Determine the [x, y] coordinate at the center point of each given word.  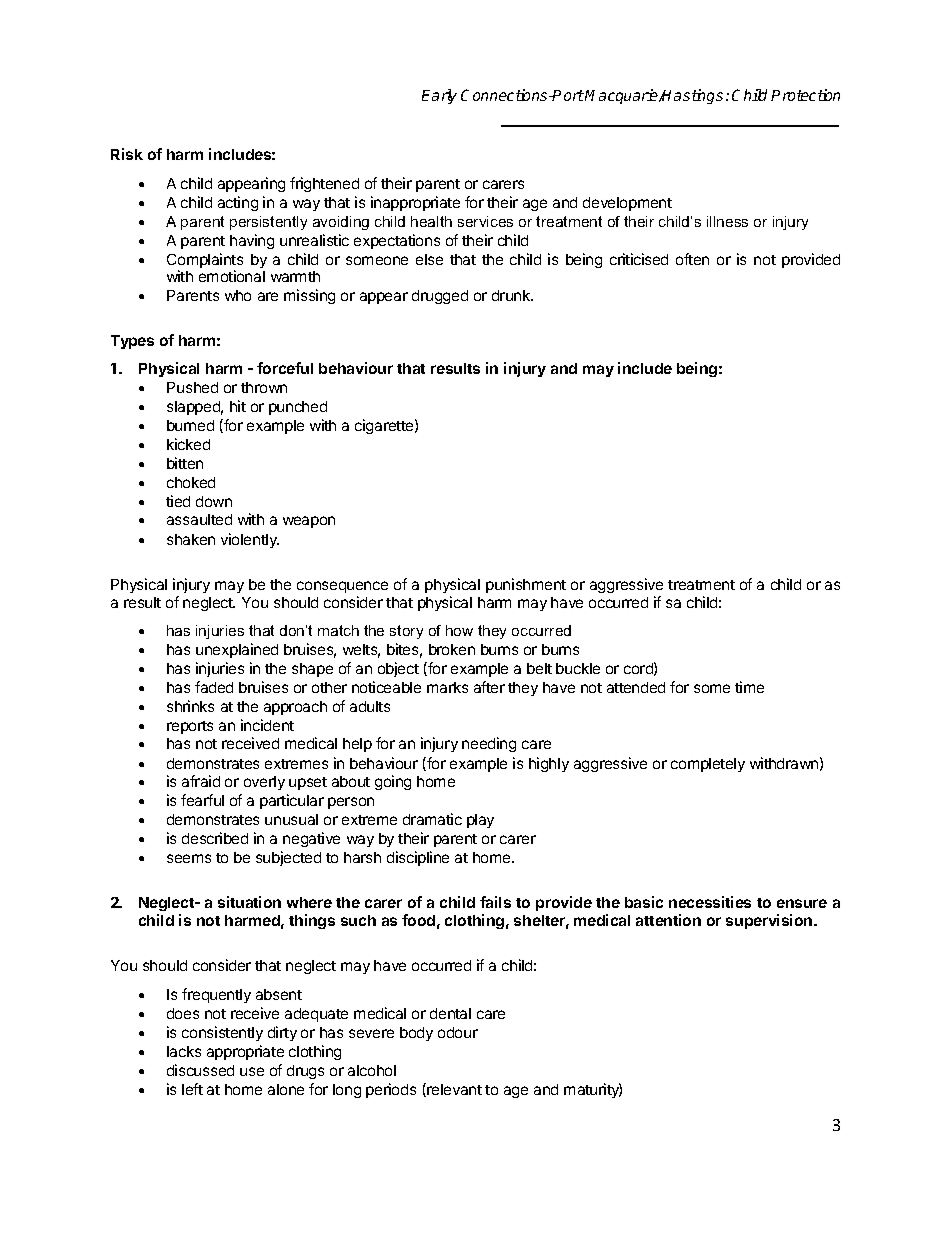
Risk [127, 154]
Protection [805, 95]
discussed [200, 1070]
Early [439, 96]
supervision [770, 921]
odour [458, 1032]
